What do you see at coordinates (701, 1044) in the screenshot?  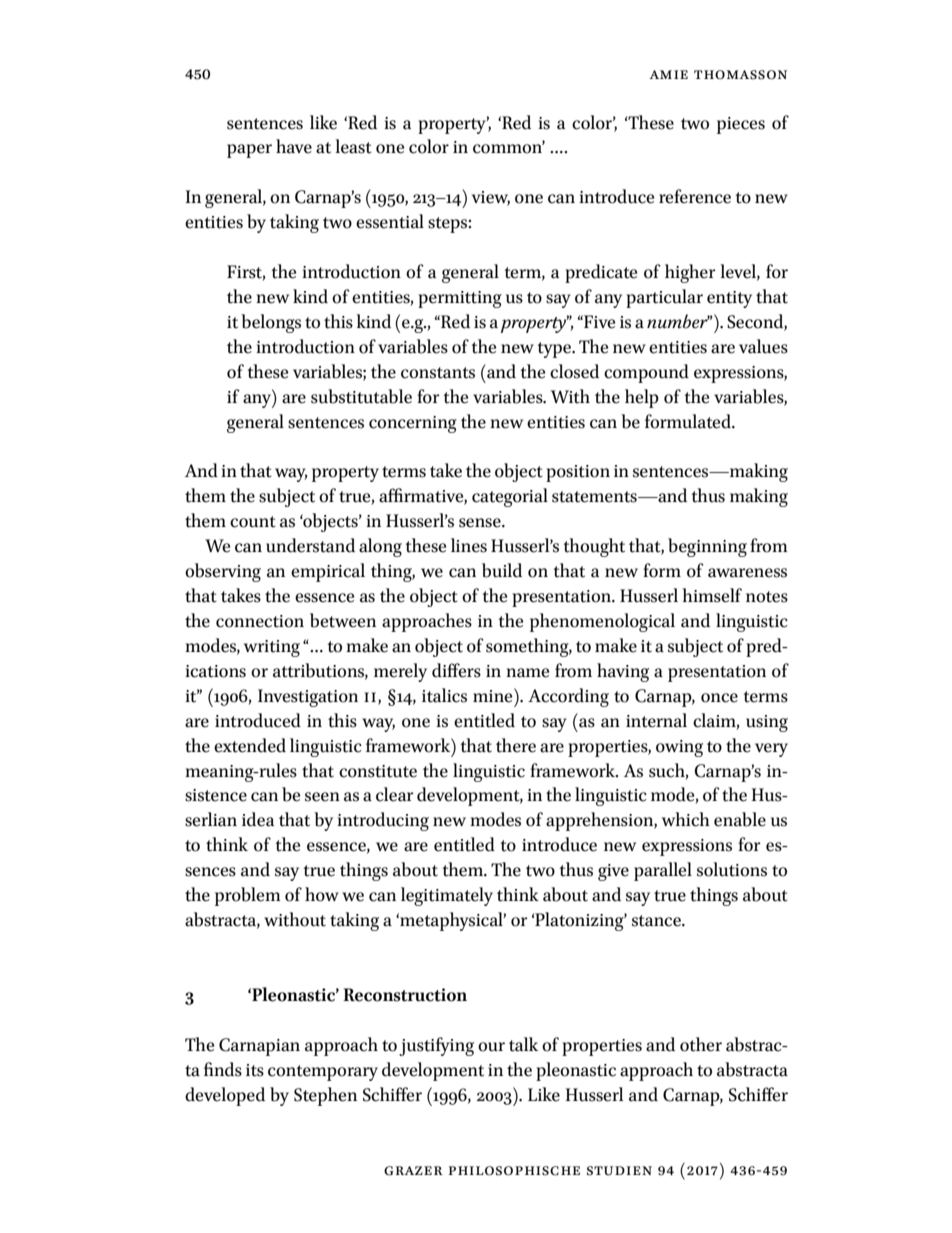 I see `other` at bounding box center [701, 1044].
